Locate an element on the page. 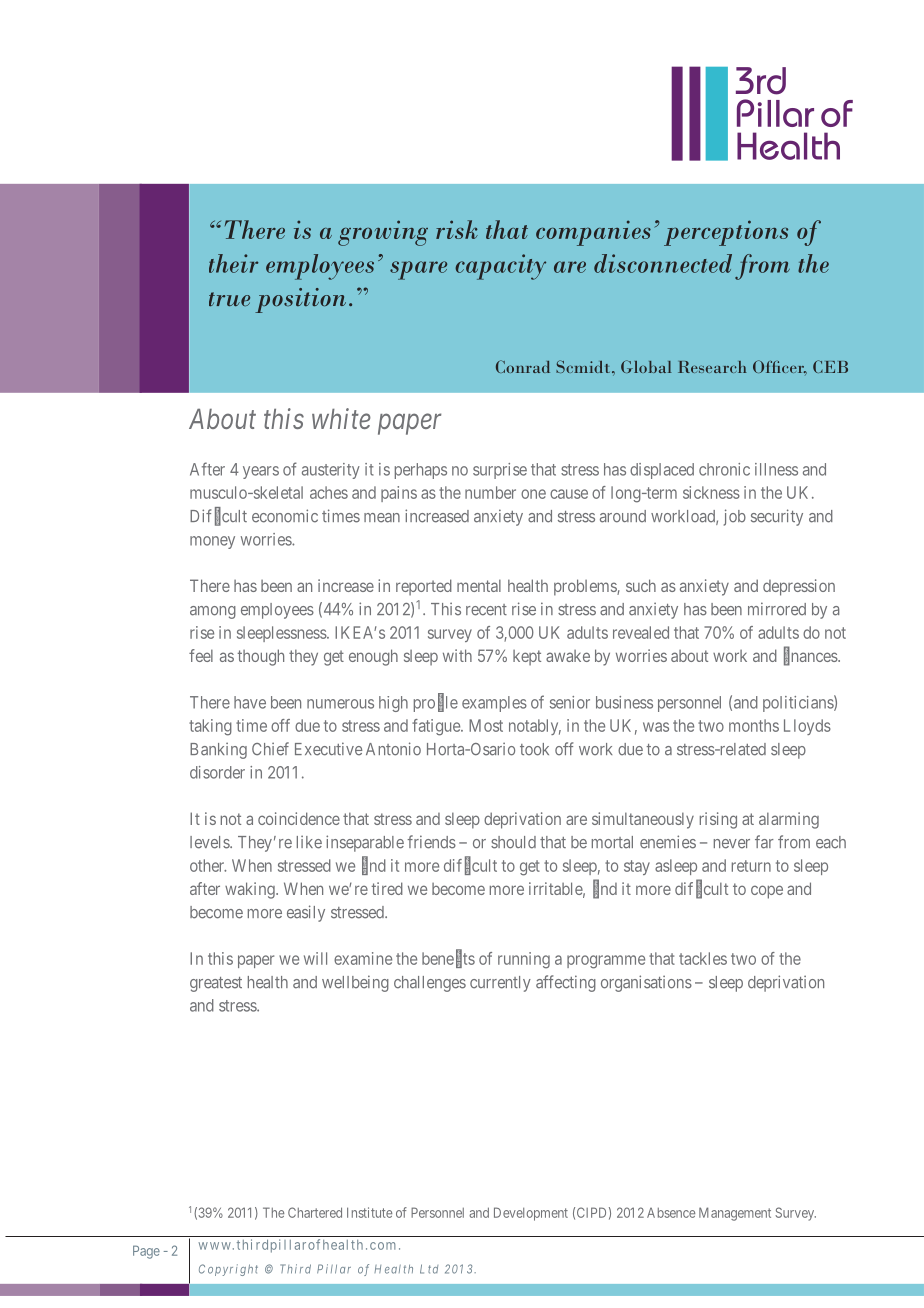  Development is located at coordinates (531, 1214).
